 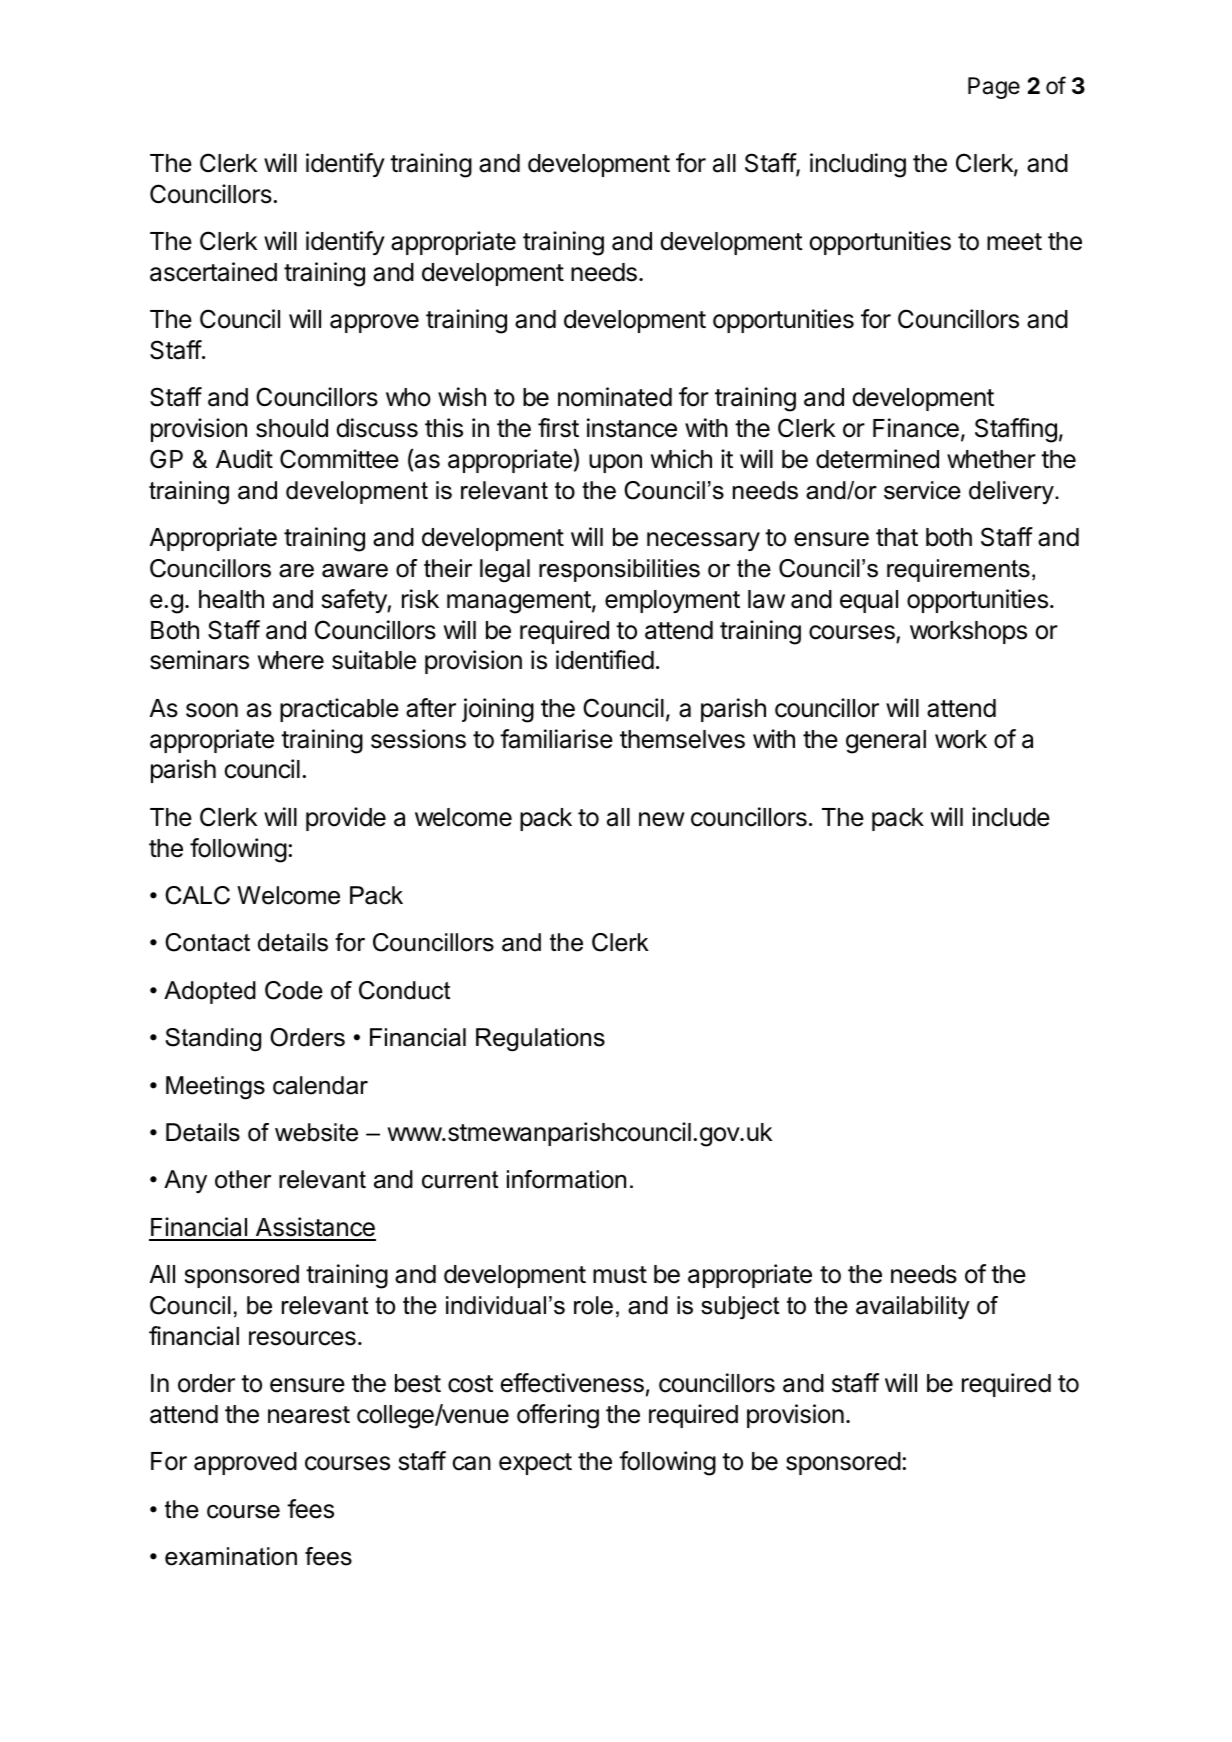 I want to click on include, so click(x=1011, y=817).
